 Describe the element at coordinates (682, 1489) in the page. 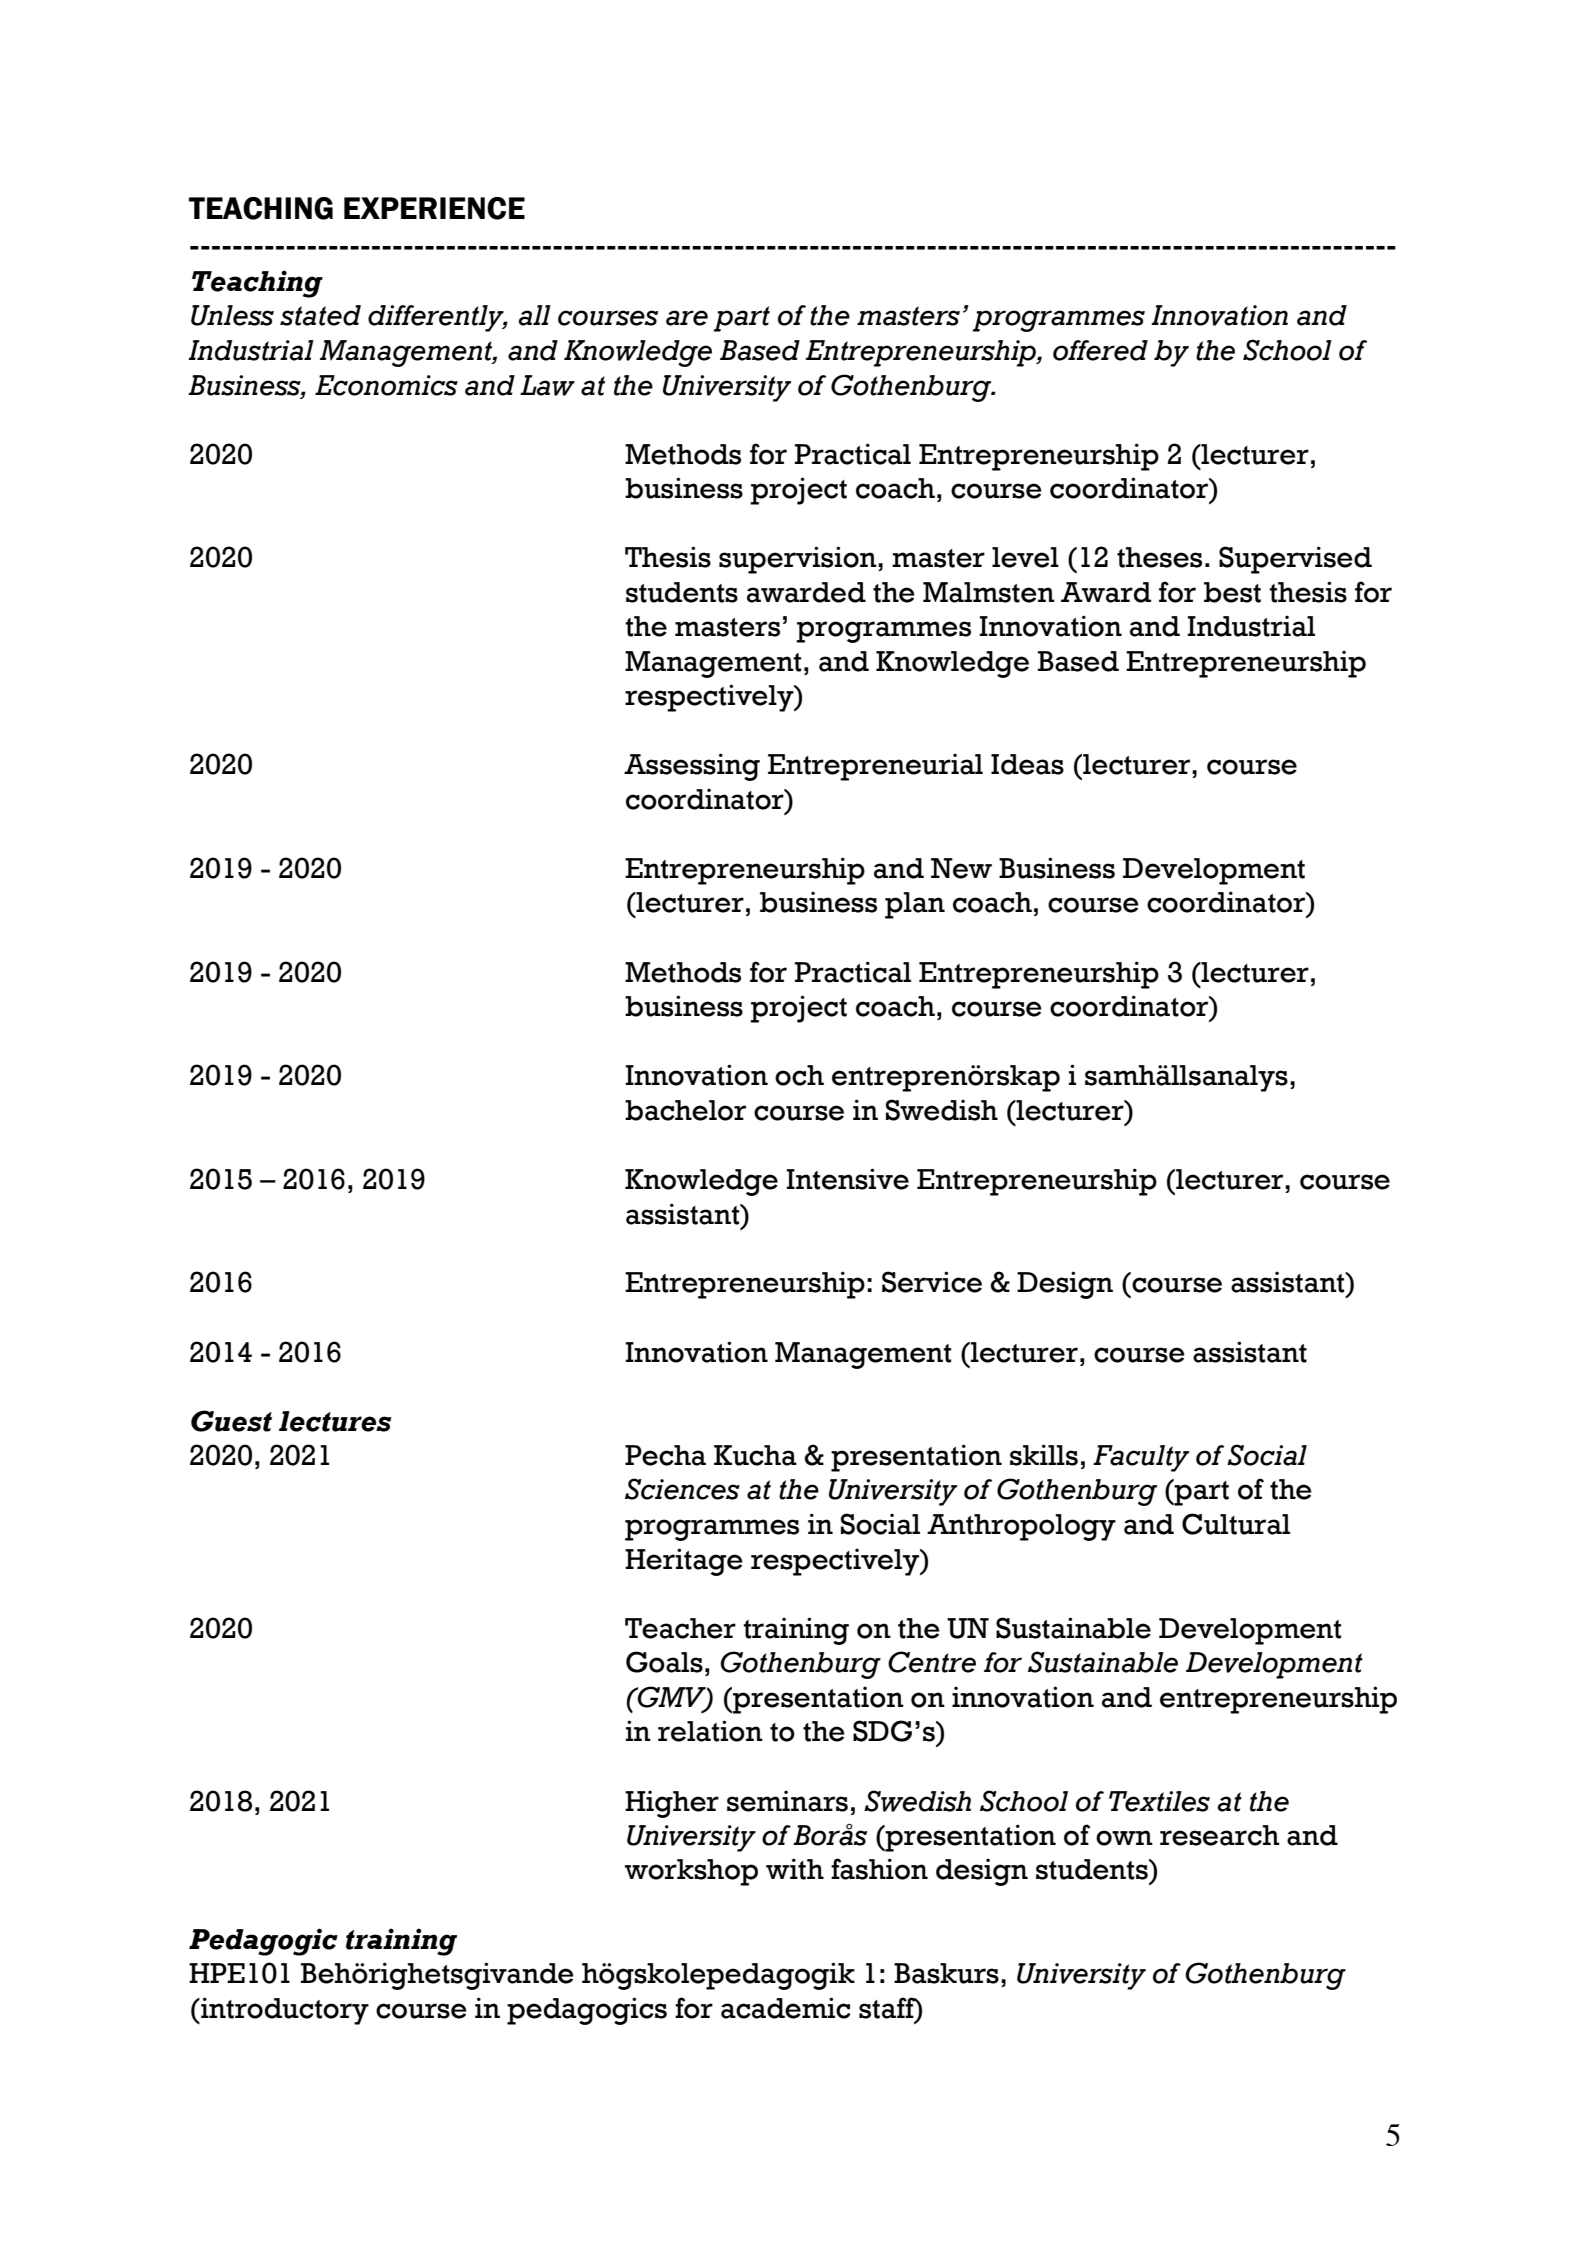

I see `Sciences` at that location.
